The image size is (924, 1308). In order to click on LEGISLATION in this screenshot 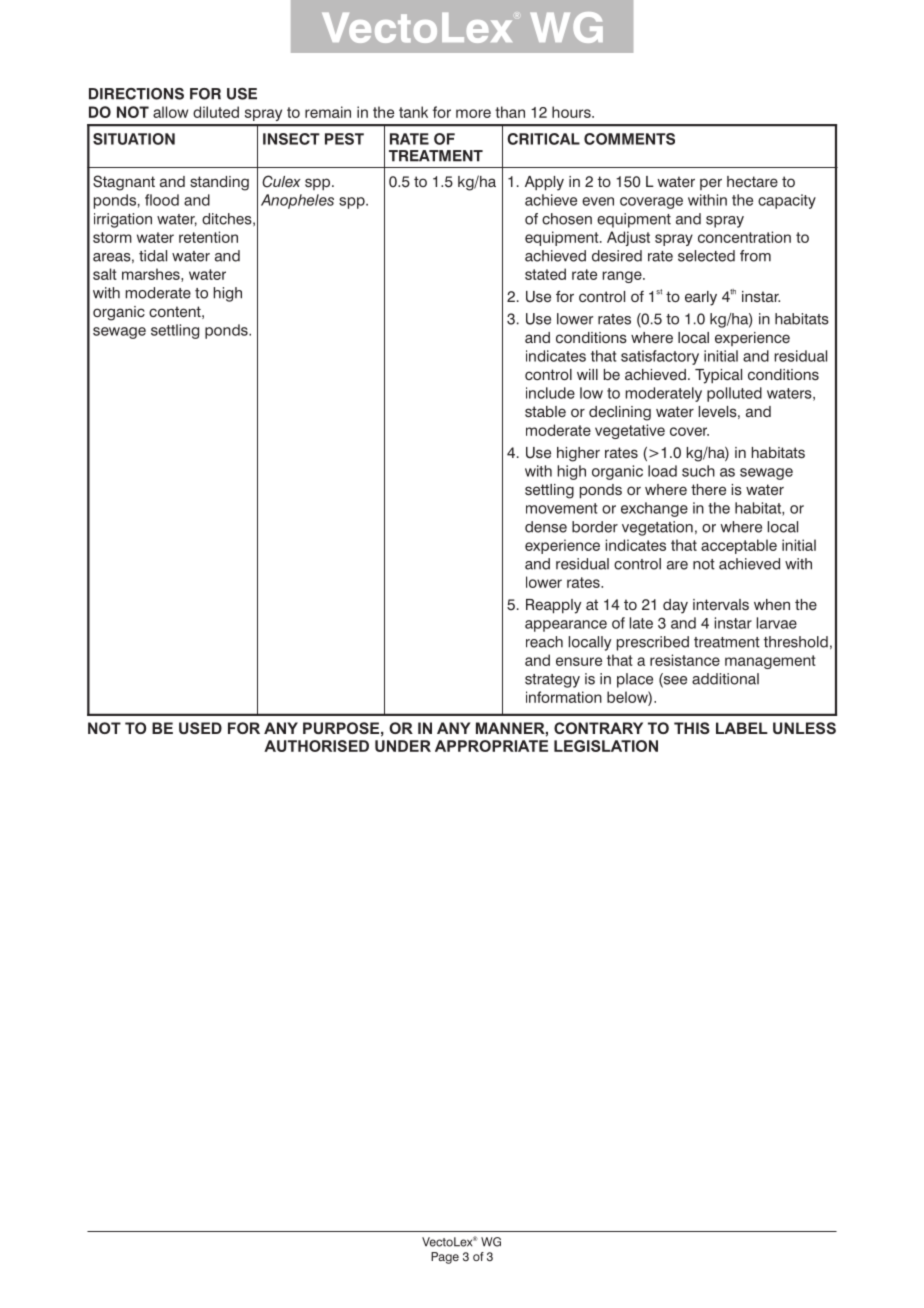, I will do `click(606, 746)`.
